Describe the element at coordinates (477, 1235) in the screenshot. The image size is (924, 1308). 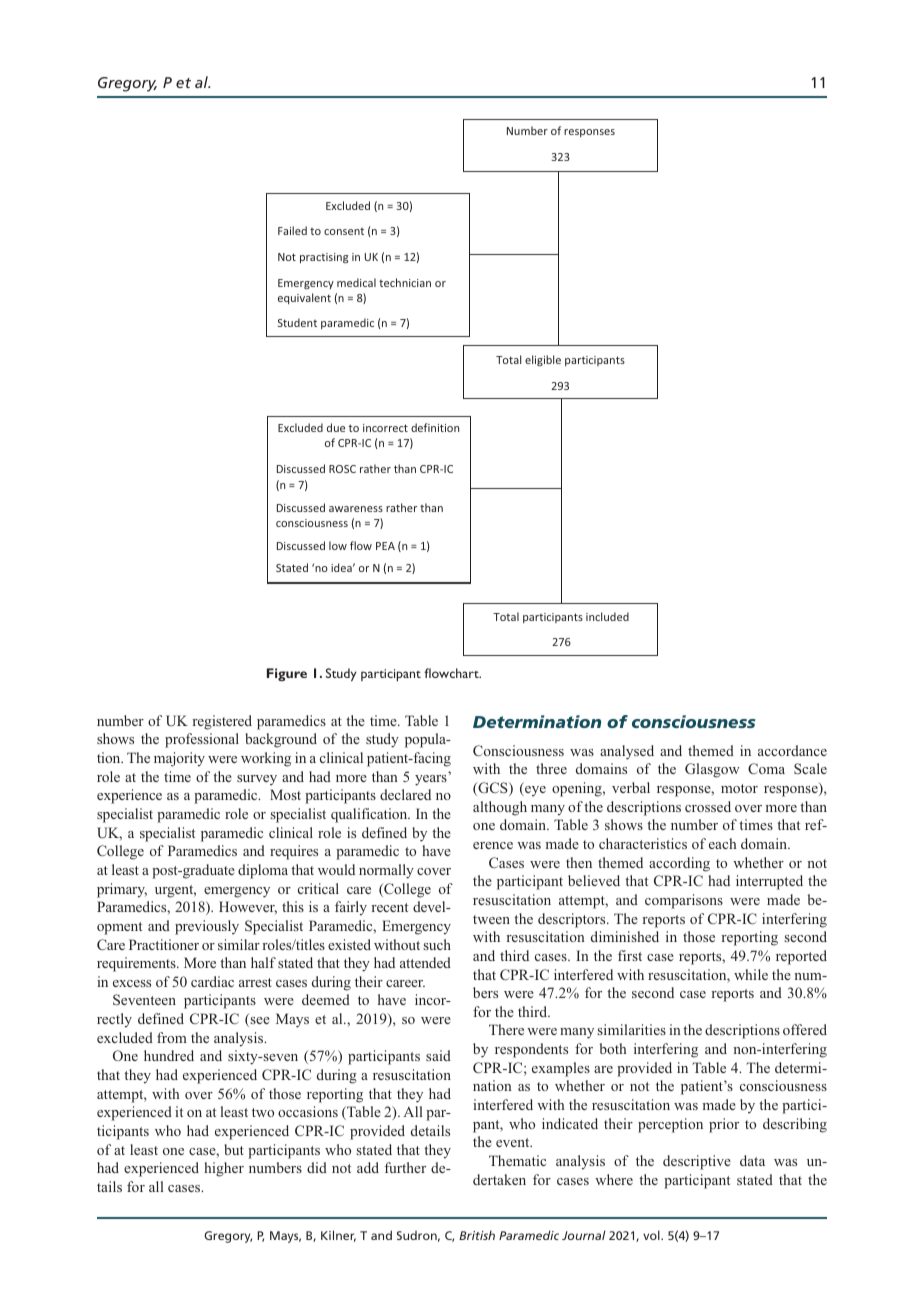
I see `British` at that location.
